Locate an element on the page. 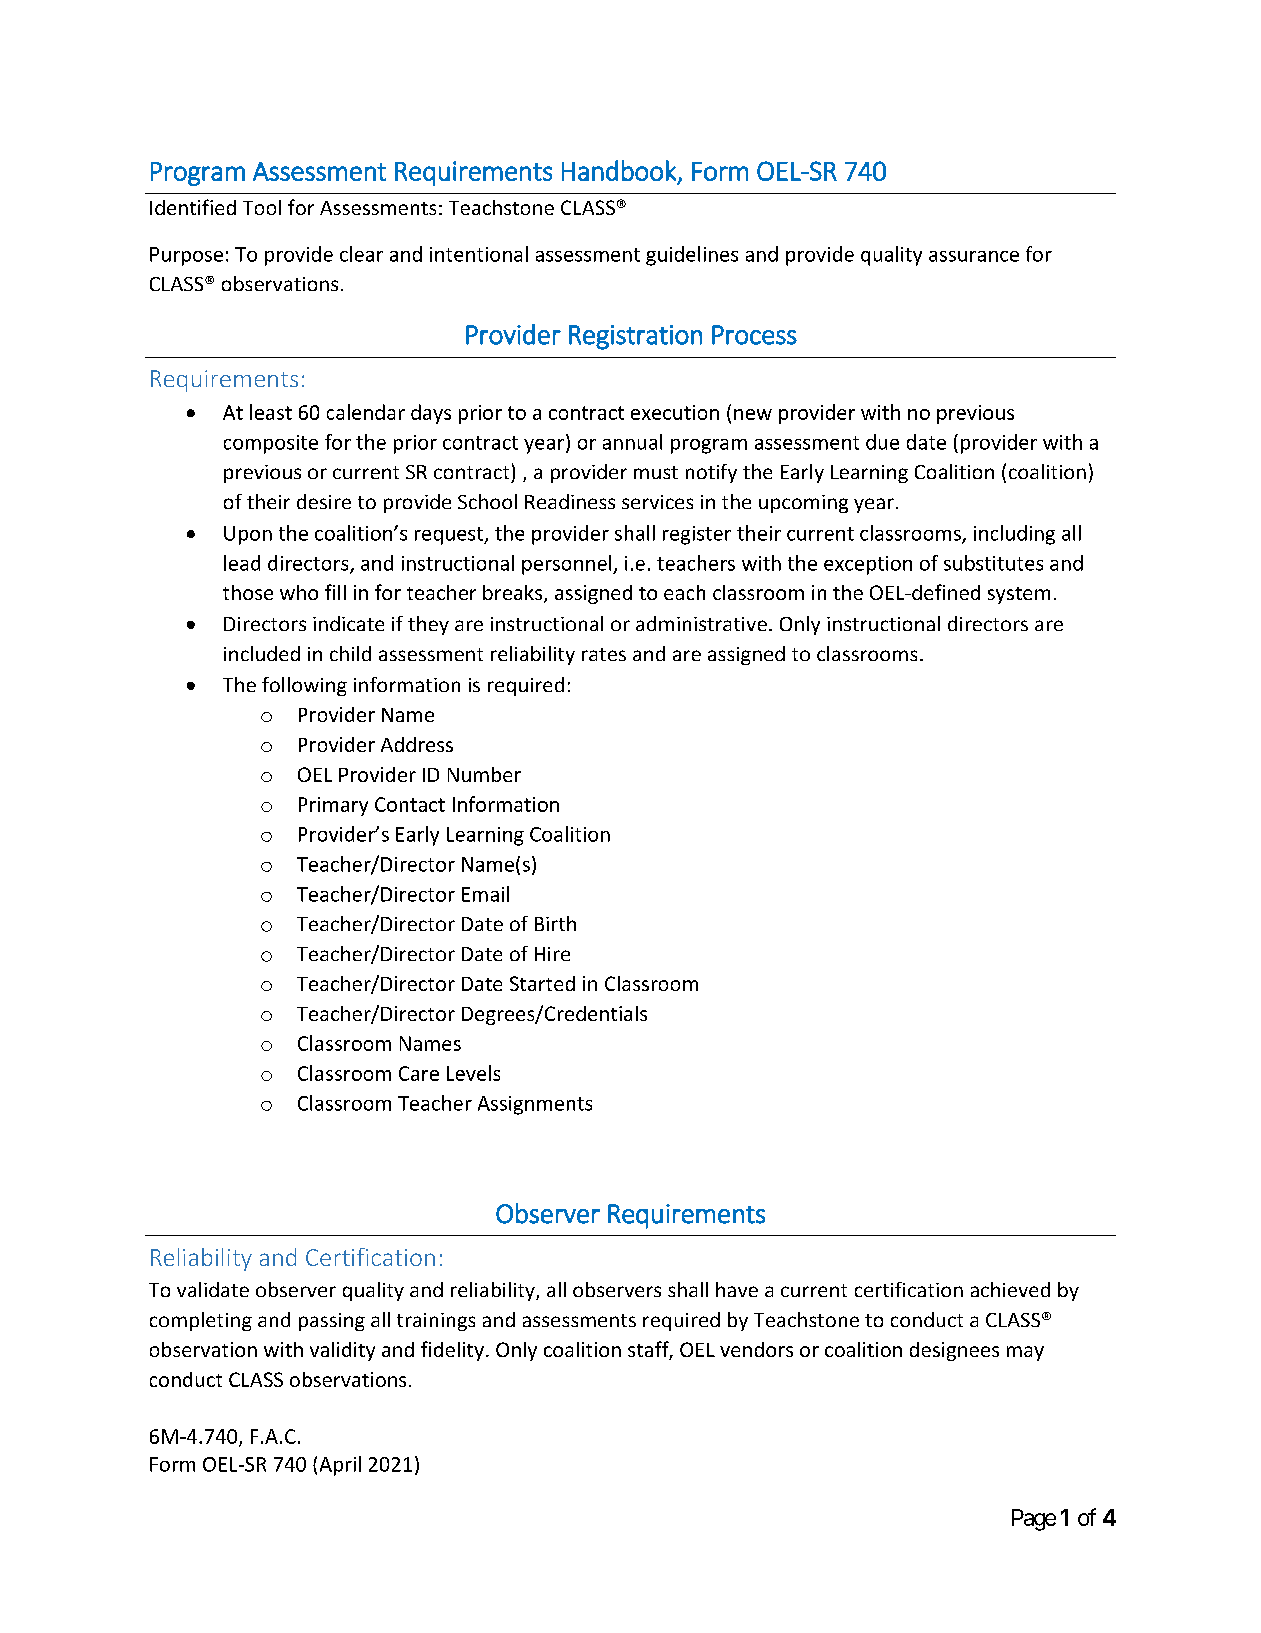  who is located at coordinates (299, 592).
